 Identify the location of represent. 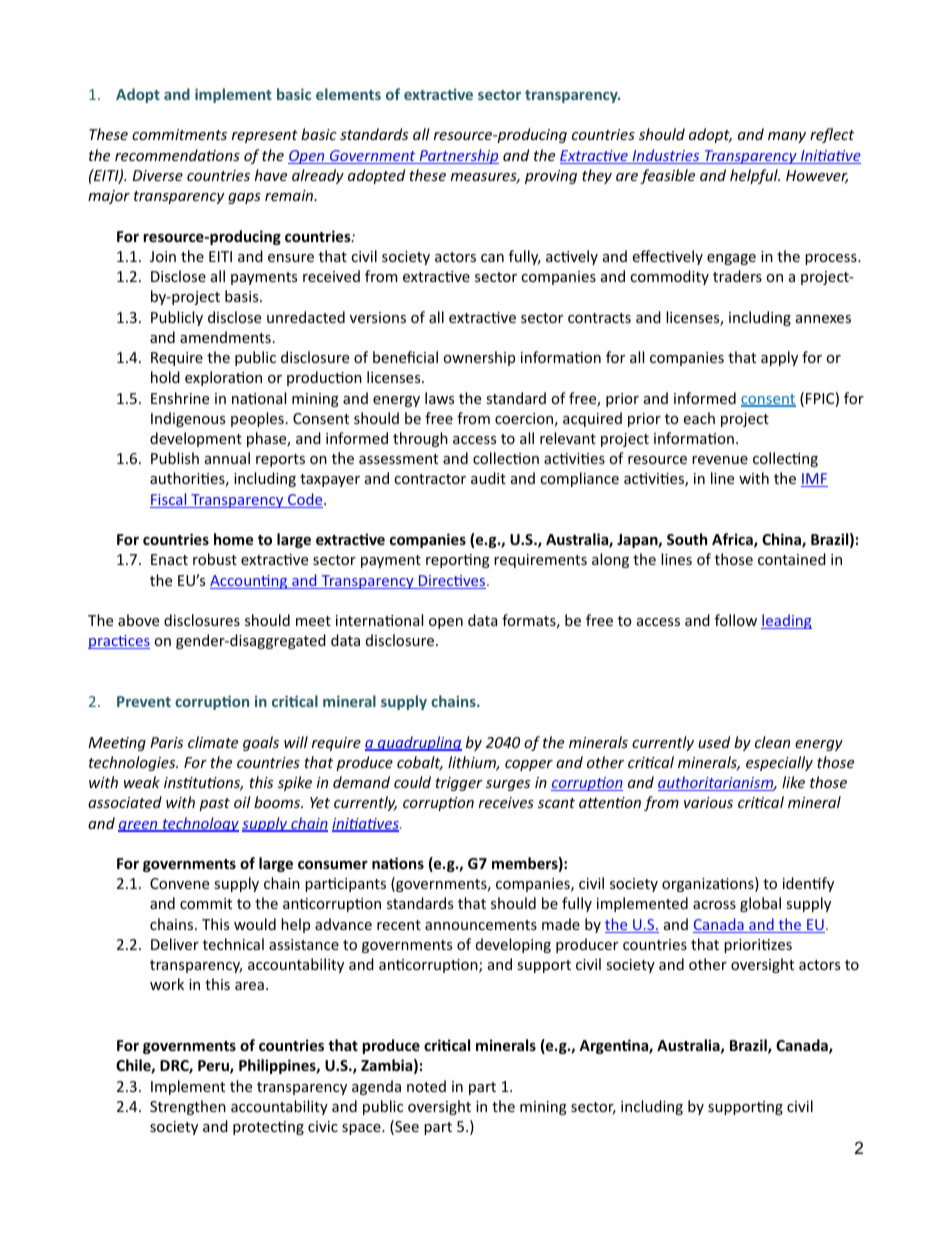
(265, 136).
